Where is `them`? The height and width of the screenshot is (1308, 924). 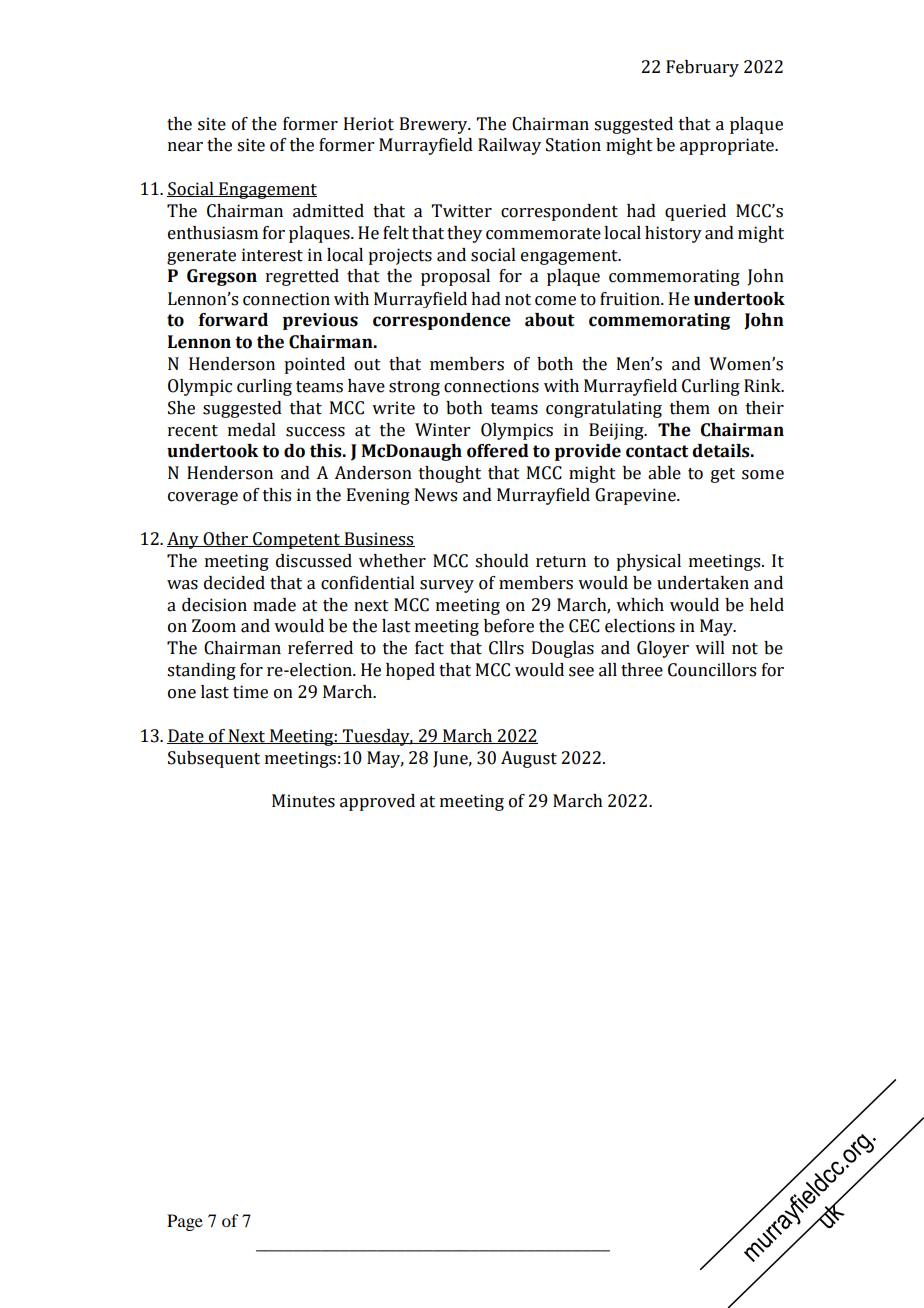 them is located at coordinates (690, 408).
